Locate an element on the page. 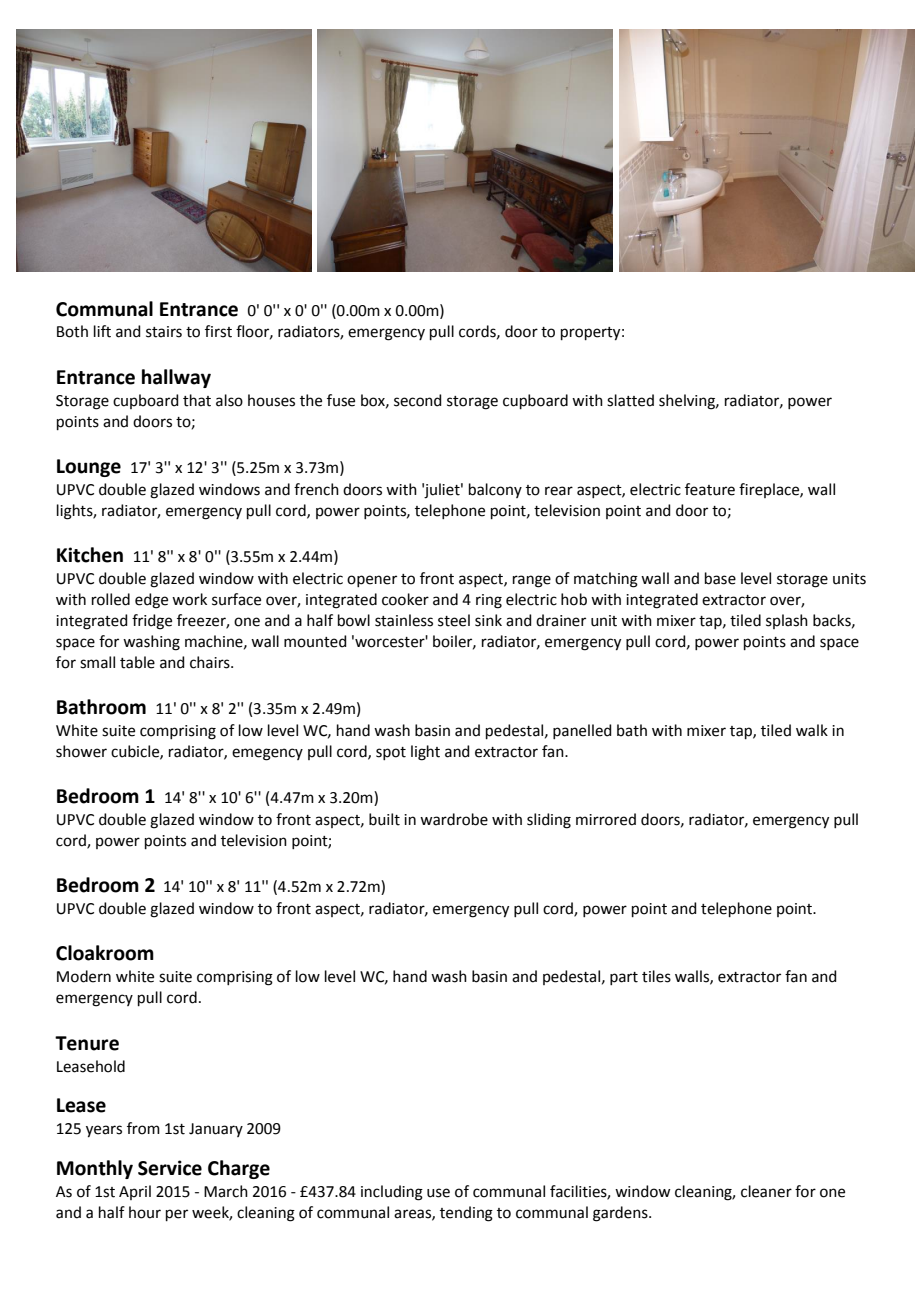 The width and height of the document is (924, 1308). April is located at coordinates (135, 1192).
